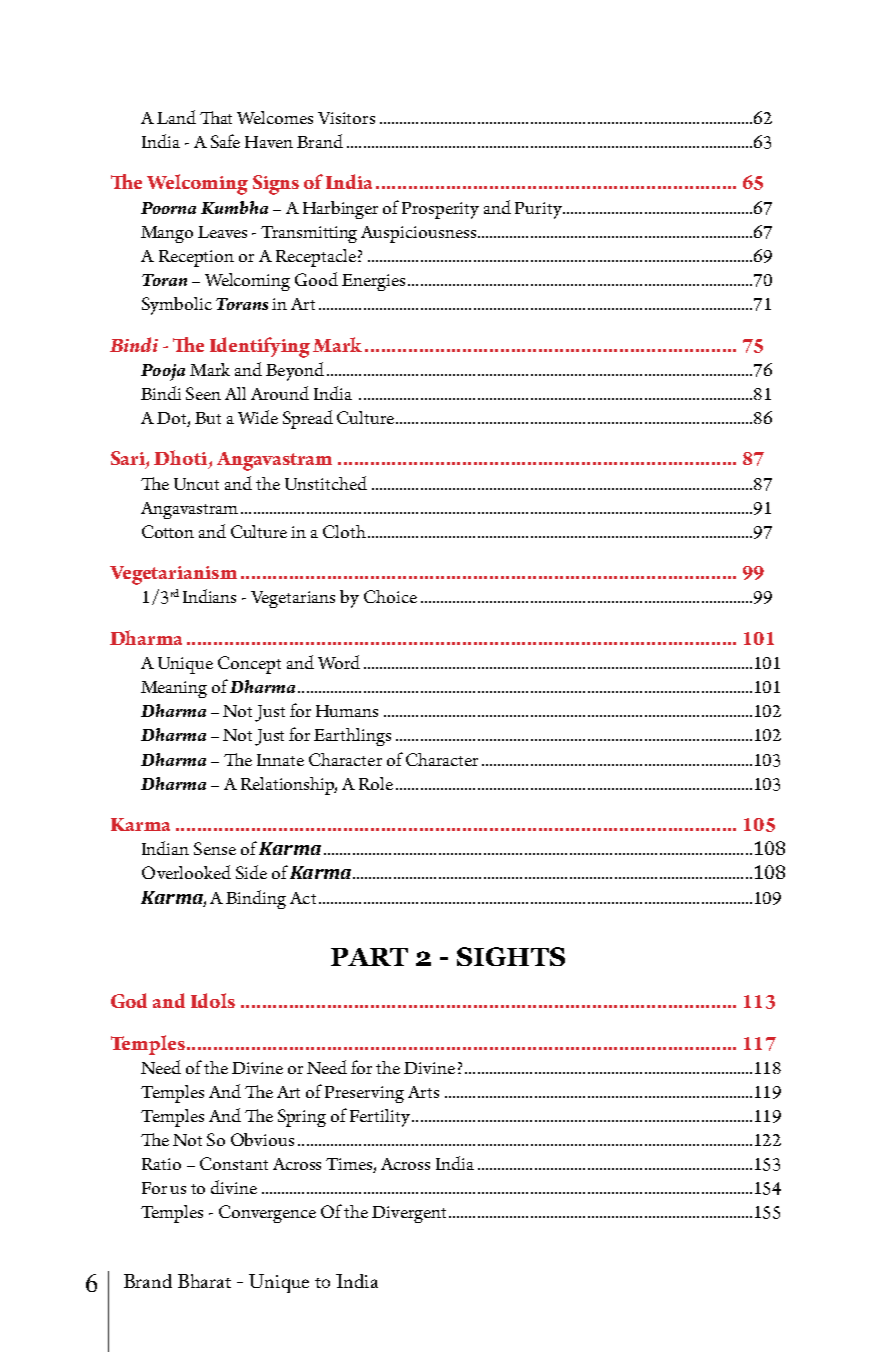  What do you see at coordinates (186, 872) in the document?
I see `Overlooked` at bounding box center [186, 872].
